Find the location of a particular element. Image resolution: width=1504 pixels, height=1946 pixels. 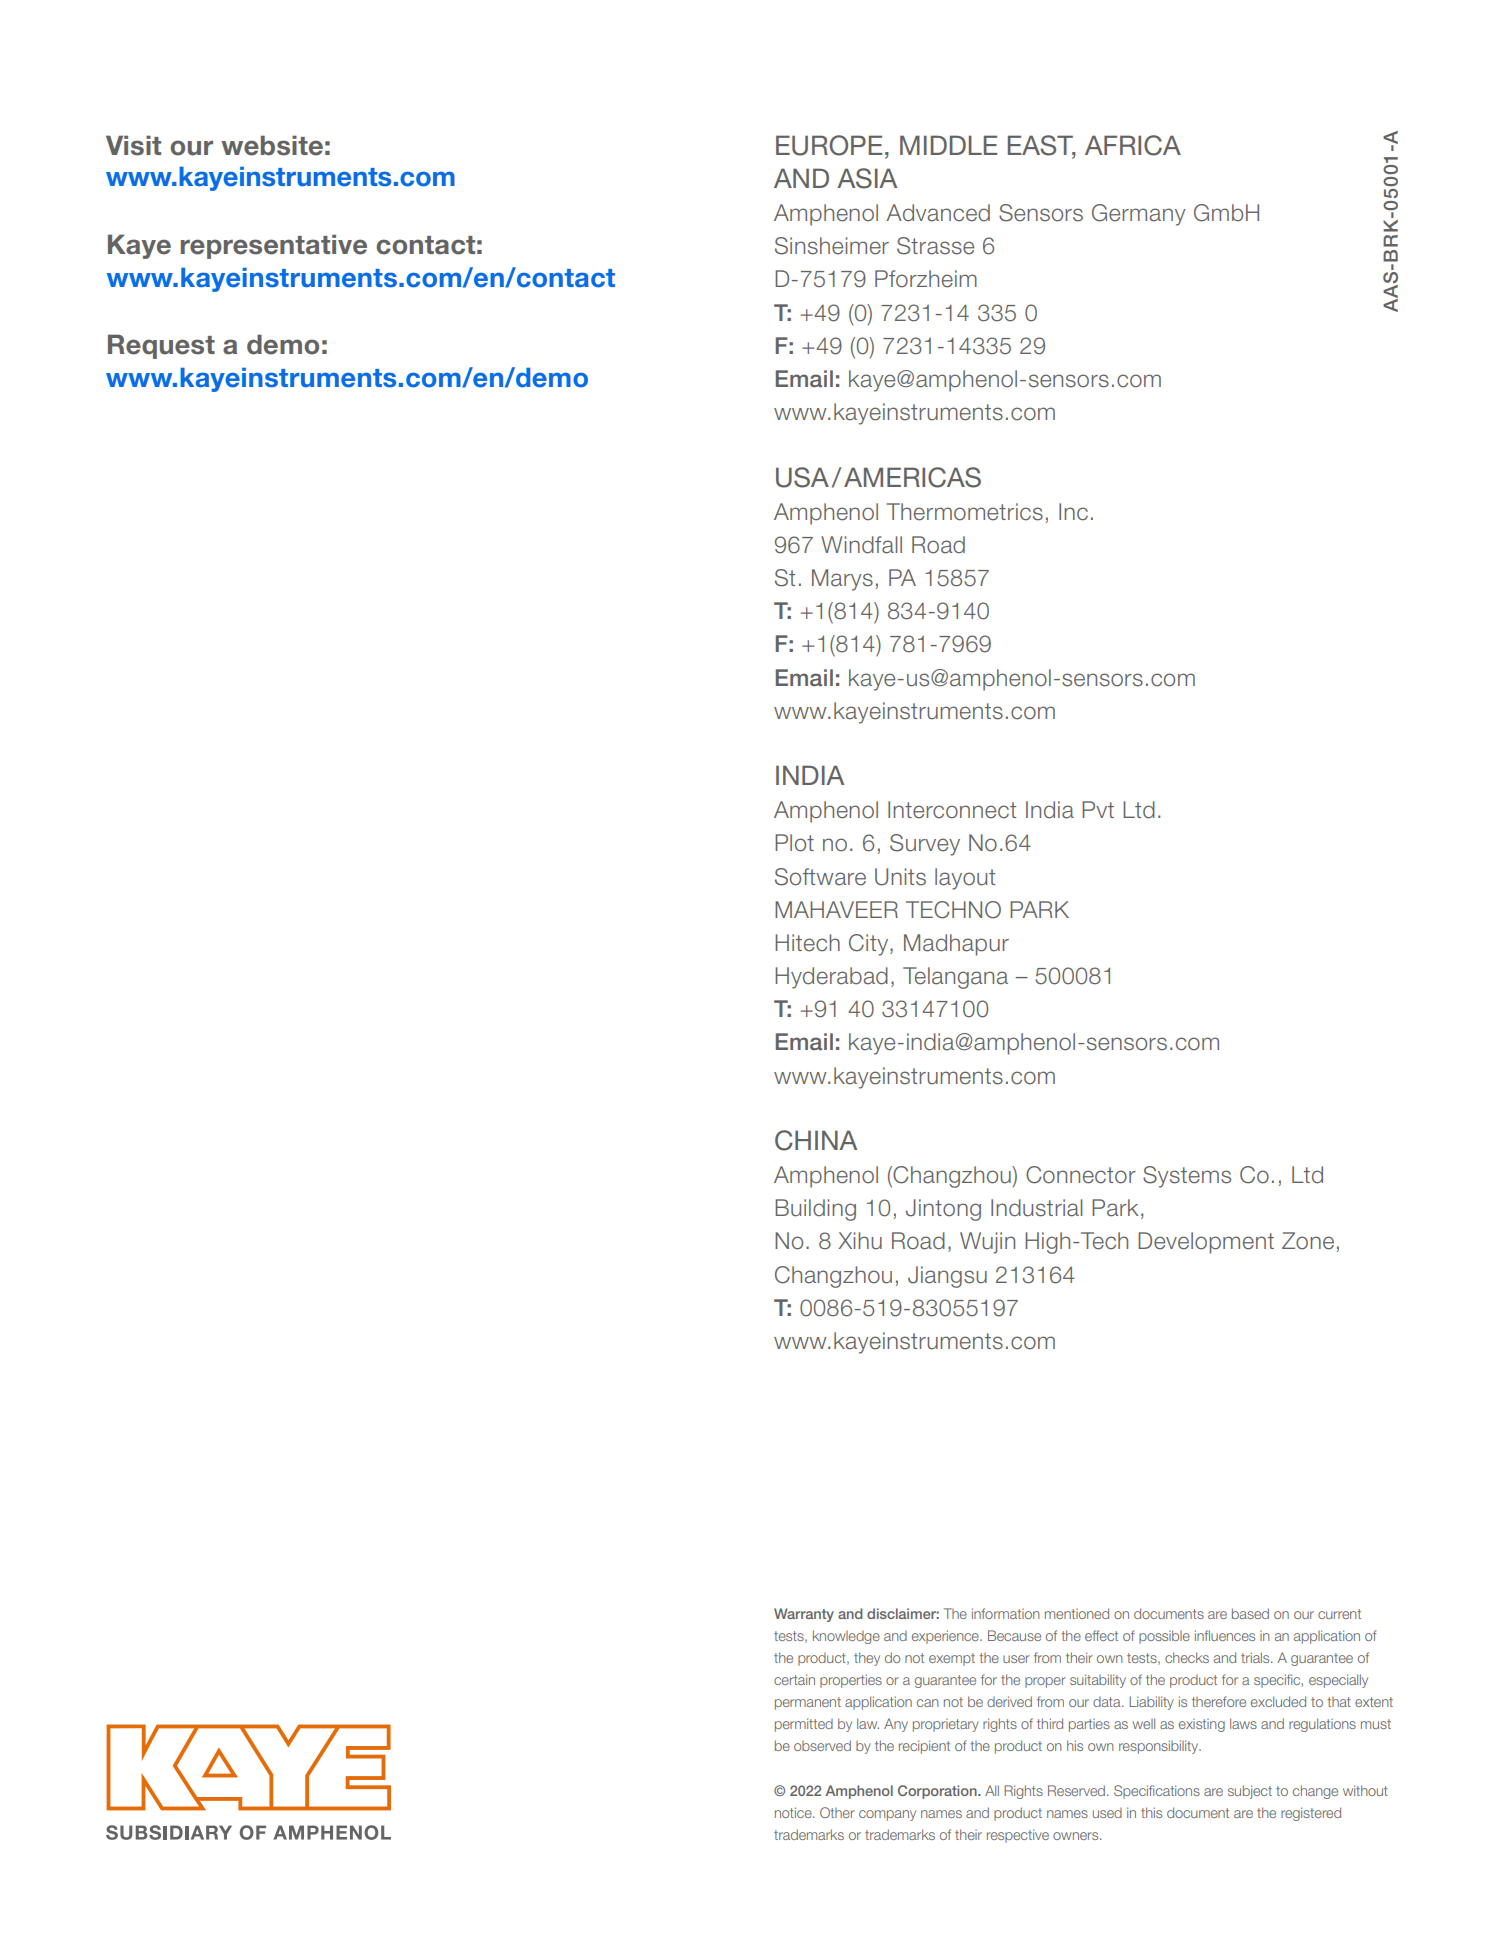

CHINA is located at coordinates (816, 1140).
